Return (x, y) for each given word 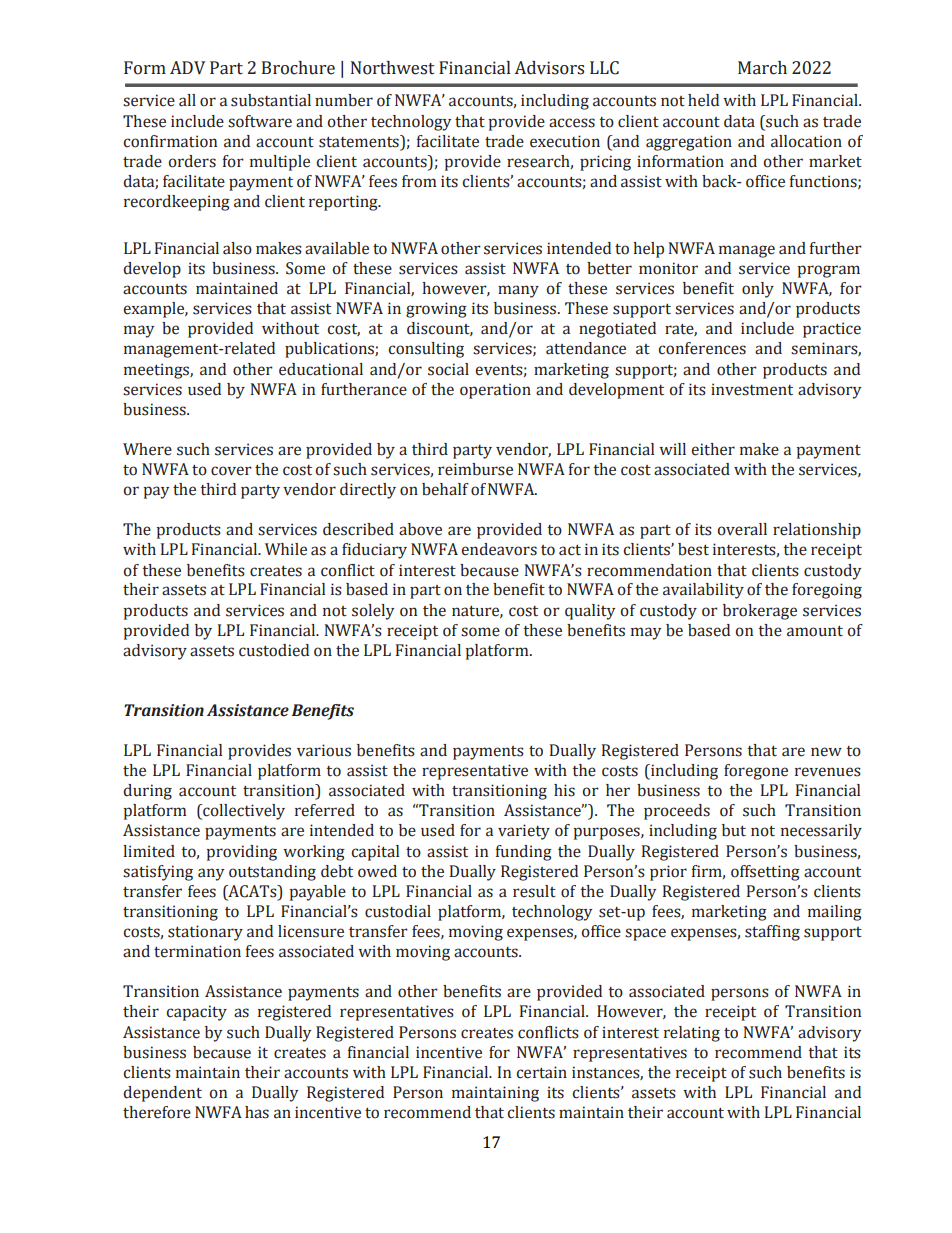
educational (321, 369)
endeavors (499, 549)
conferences (702, 348)
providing (241, 853)
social (448, 369)
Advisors (549, 68)
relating (692, 1034)
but (734, 830)
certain (542, 1072)
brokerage (760, 612)
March (762, 68)
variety (524, 832)
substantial (271, 100)
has (257, 1112)
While (286, 549)
